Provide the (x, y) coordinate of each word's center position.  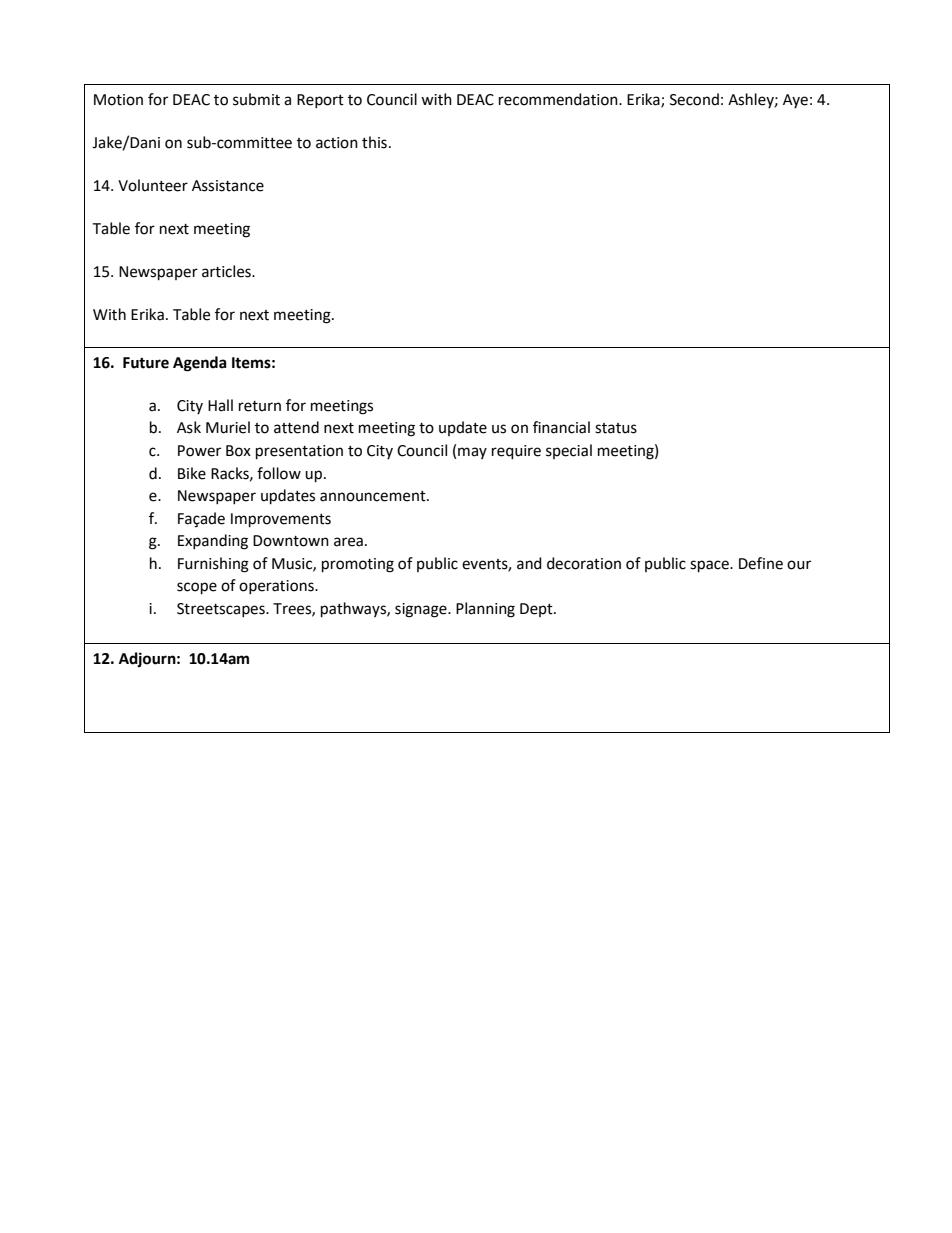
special (569, 451)
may (472, 453)
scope (197, 588)
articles (227, 271)
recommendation (559, 99)
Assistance (228, 186)
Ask (189, 427)
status (616, 428)
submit (256, 99)
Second (694, 99)
